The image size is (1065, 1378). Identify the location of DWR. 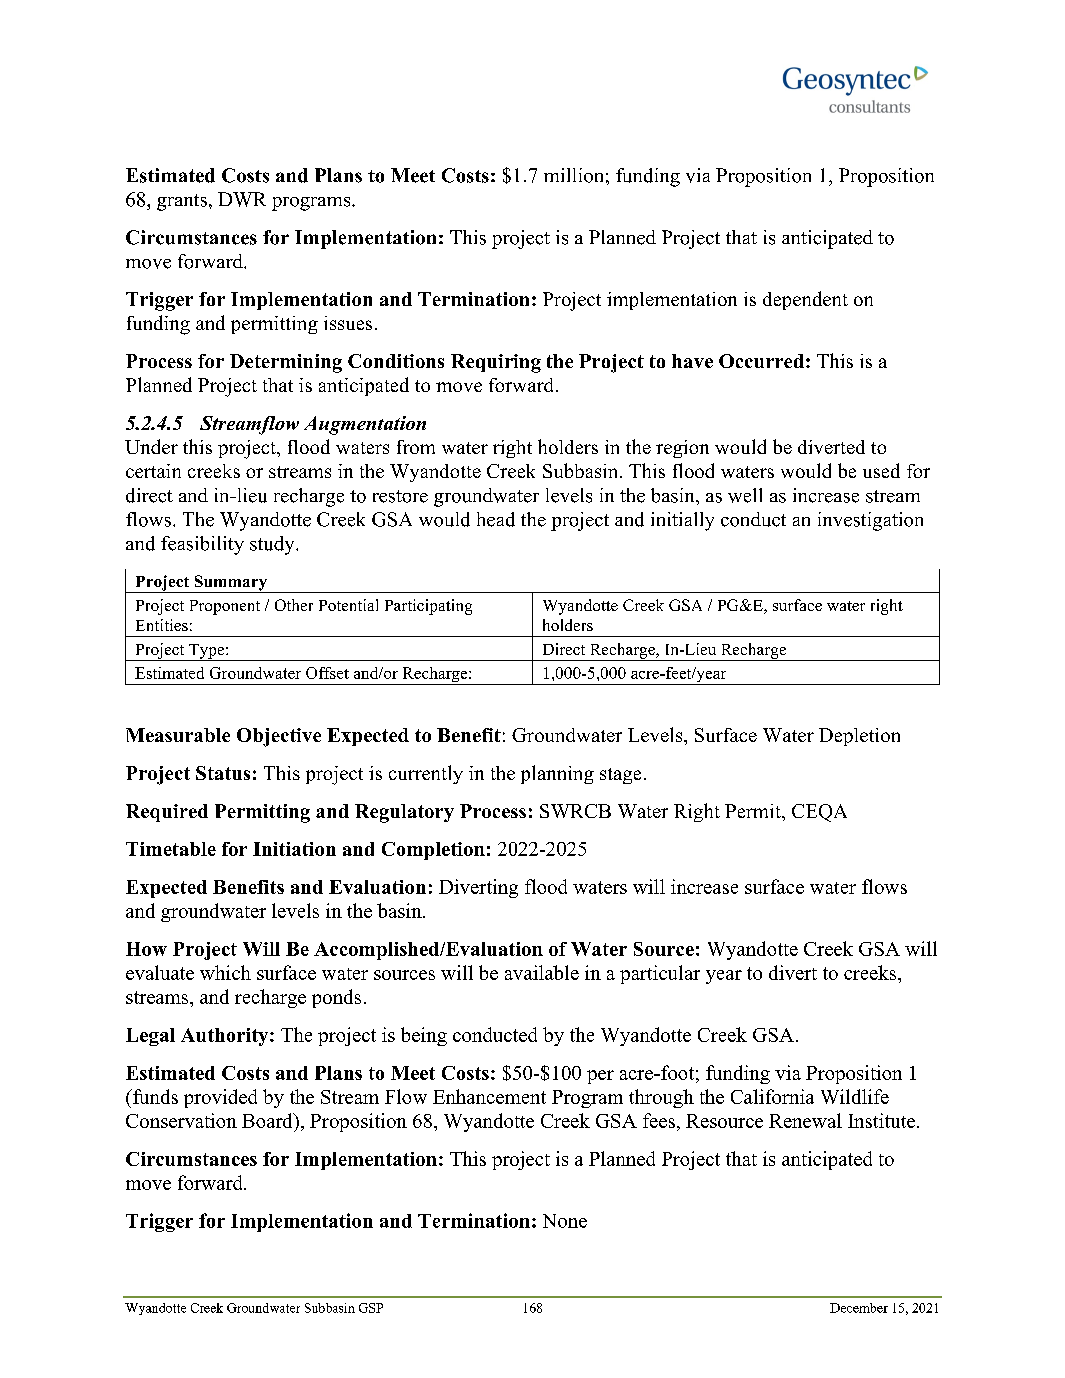
(242, 199).
